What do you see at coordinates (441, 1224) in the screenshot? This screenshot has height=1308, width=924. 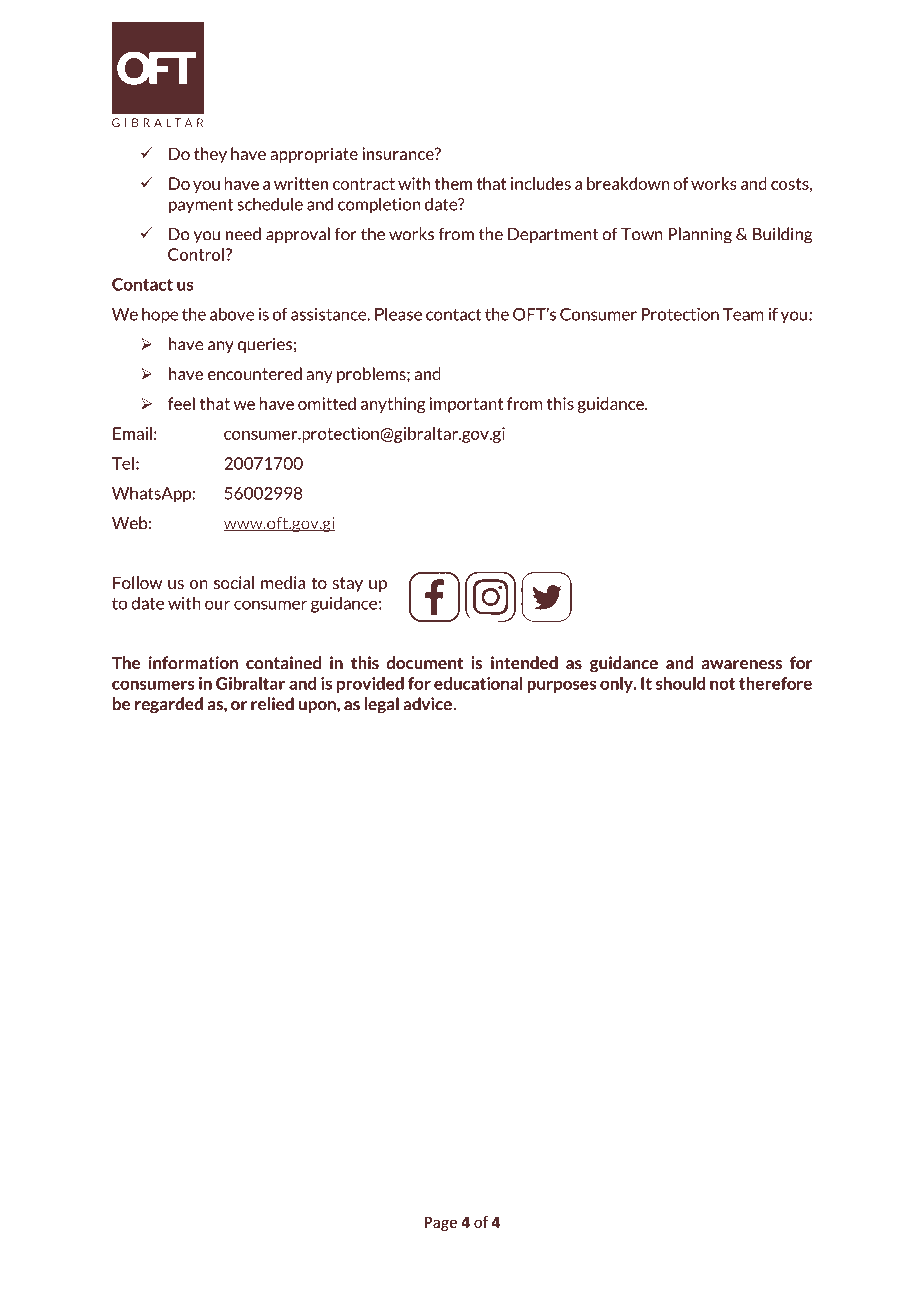 I see `Page` at bounding box center [441, 1224].
